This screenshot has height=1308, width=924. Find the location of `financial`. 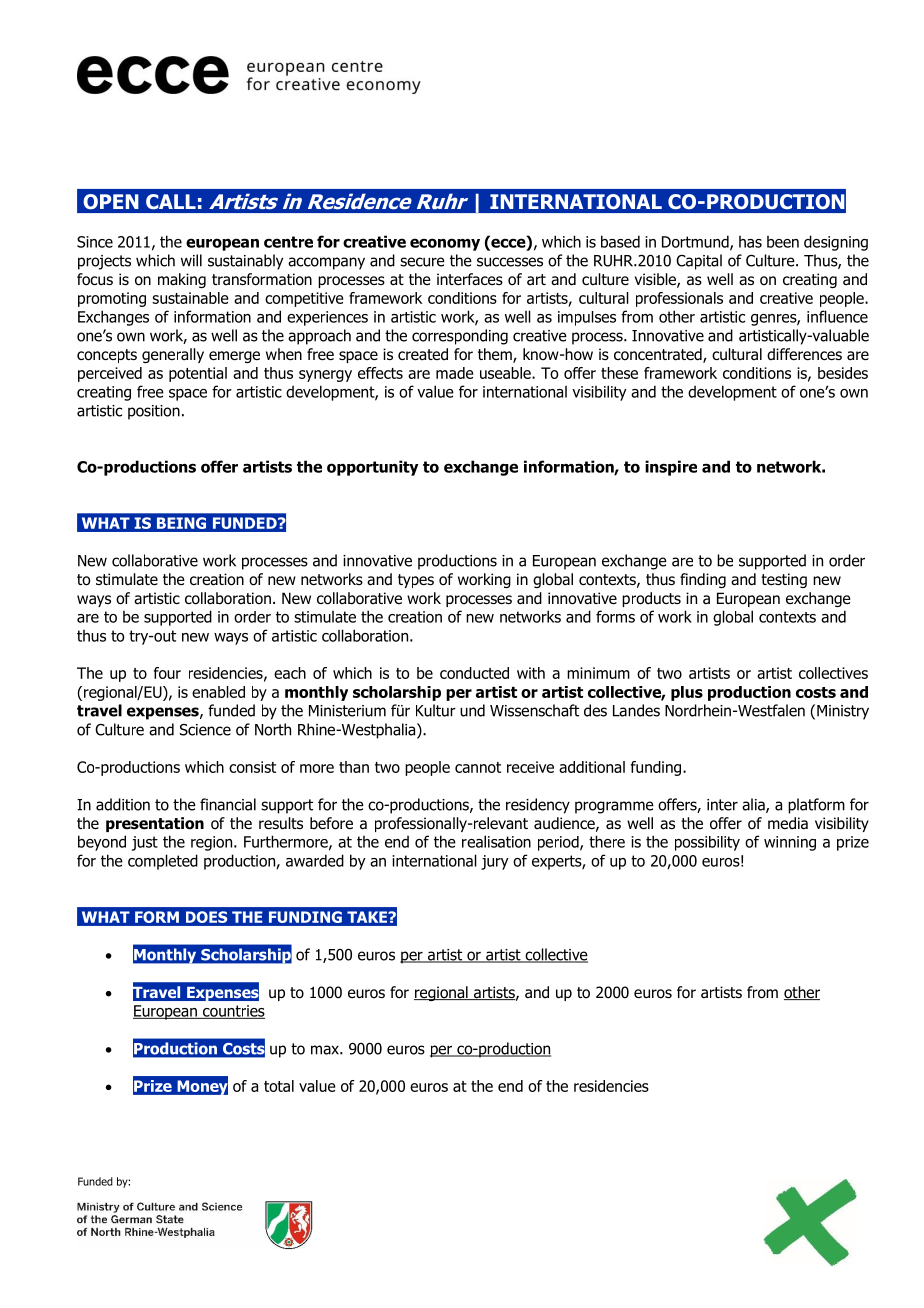

financial is located at coordinates (228, 804).
